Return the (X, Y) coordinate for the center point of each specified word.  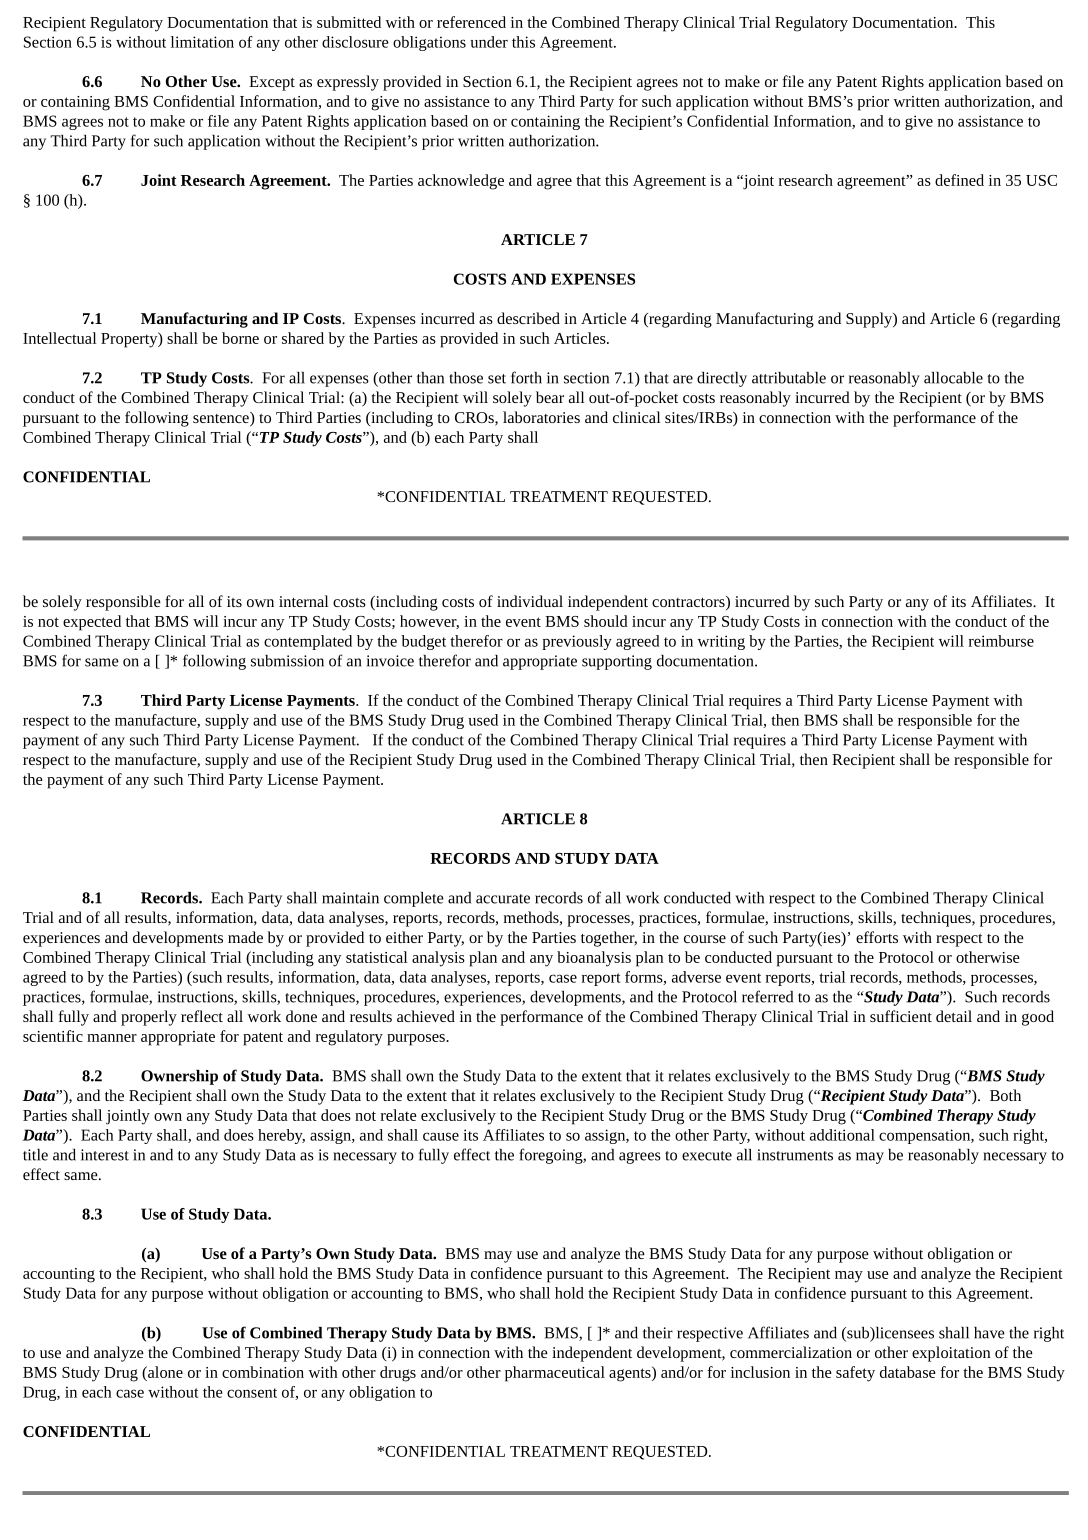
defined (959, 180)
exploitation (951, 1354)
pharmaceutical (555, 1374)
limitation (202, 42)
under (489, 42)
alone (164, 1372)
